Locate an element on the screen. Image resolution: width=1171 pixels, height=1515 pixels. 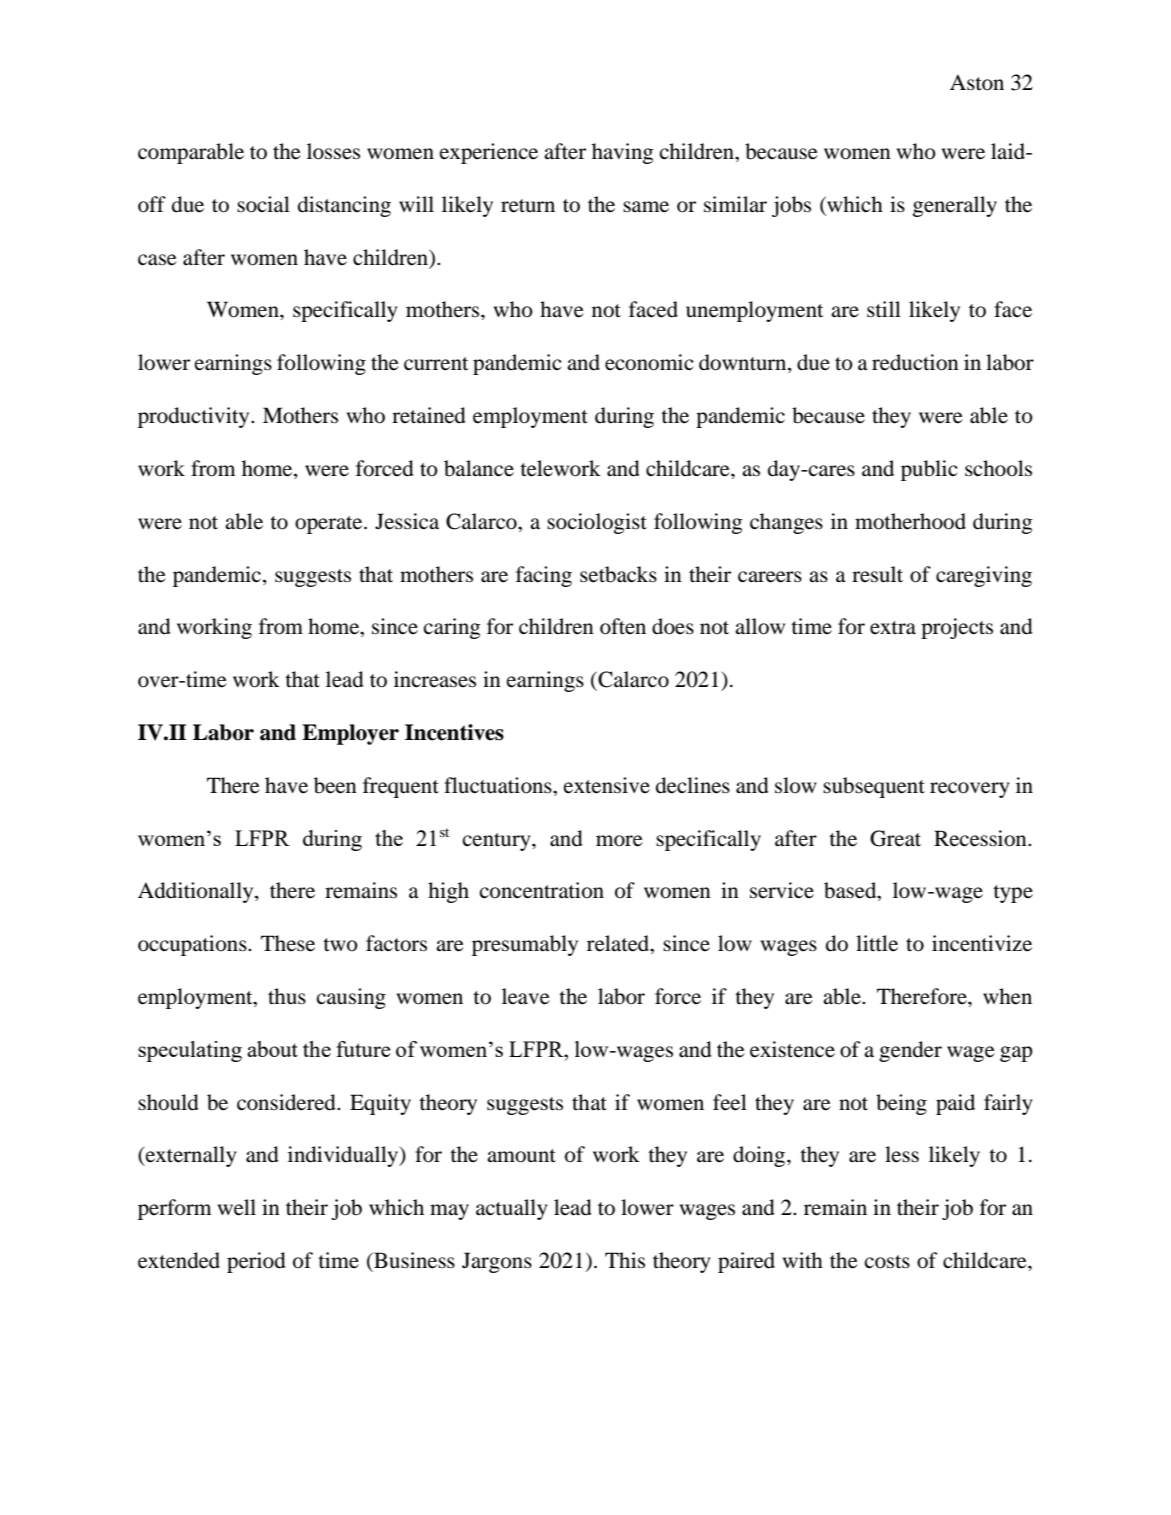
losses is located at coordinates (333, 151).
